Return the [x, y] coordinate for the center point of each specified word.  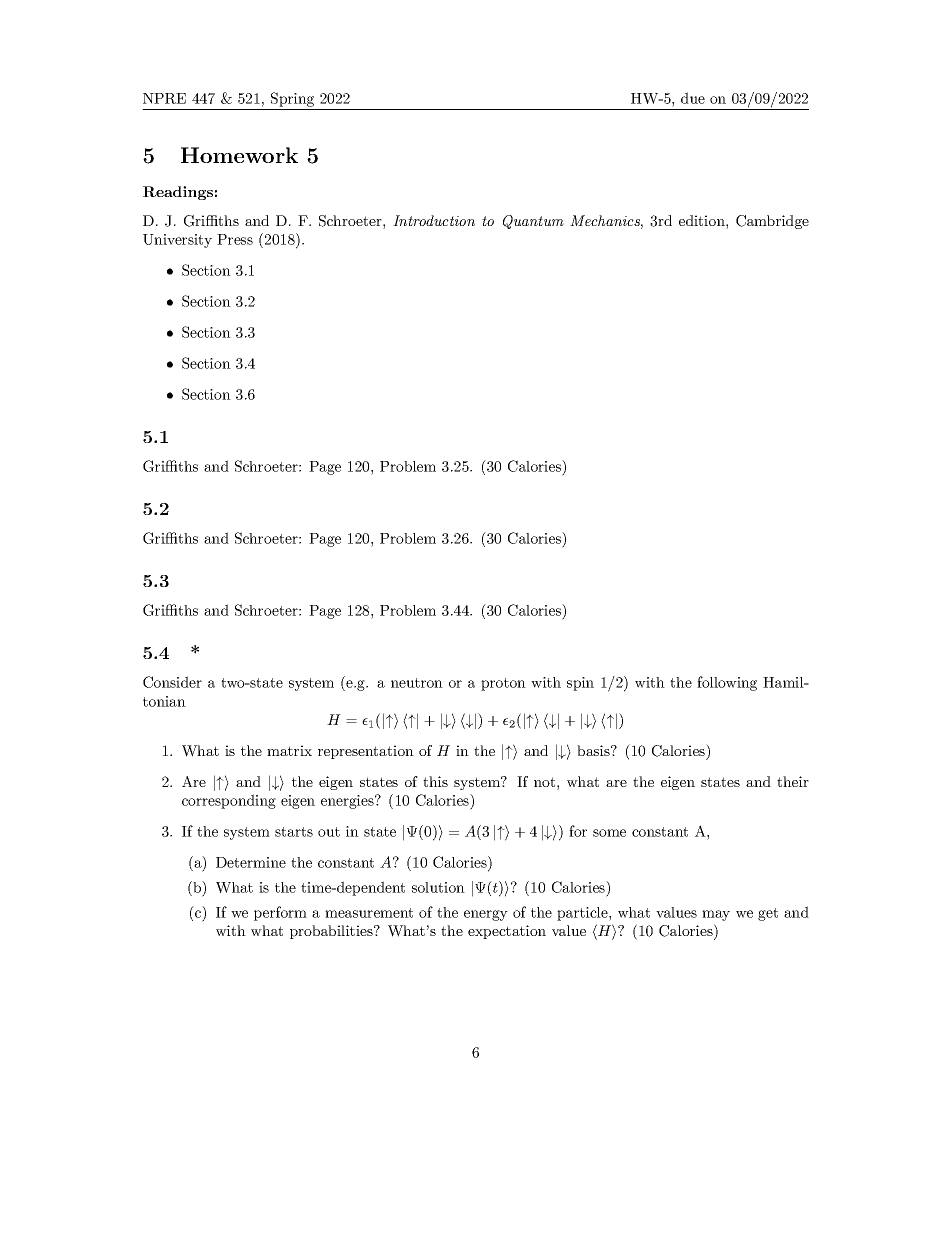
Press [235, 239]
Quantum [533, 222]
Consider [172, 682]
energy [486, 915]
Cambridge [772, 222]
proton [503, 684]
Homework [239, 155]
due [693, 98]
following [727, 683]
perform [280, 913]
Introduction [434, 220]
